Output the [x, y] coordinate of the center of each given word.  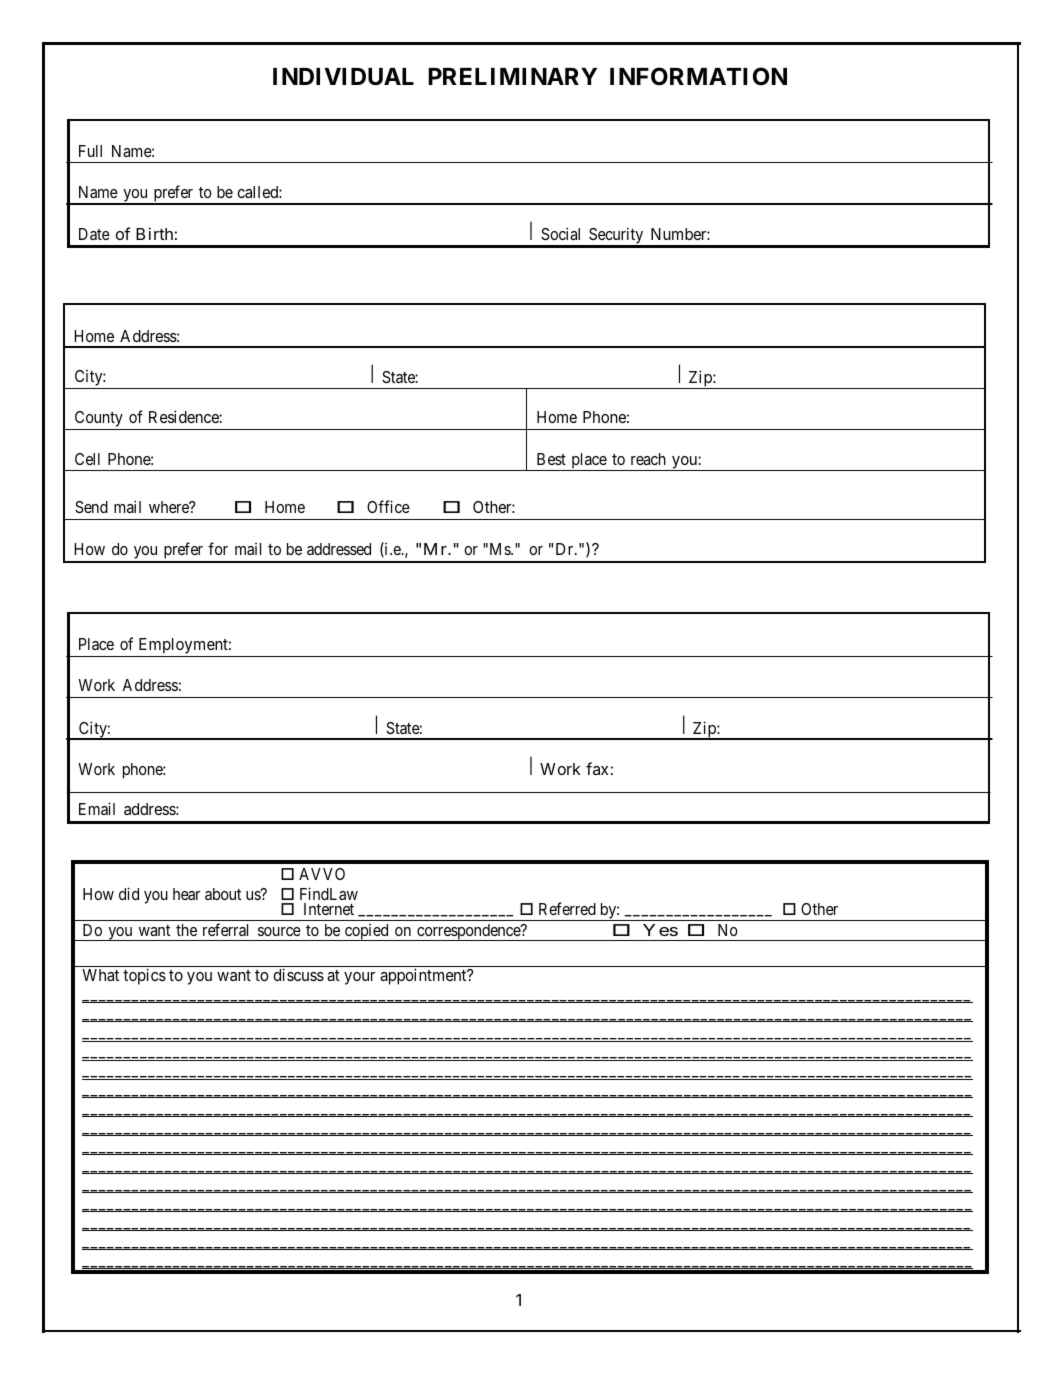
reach [648, 459]
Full [90, 151]
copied [367, 932]
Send [91, 507]
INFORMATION [698, 76]
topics [144, 976]
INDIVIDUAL [343, 77]
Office [388, 506]
